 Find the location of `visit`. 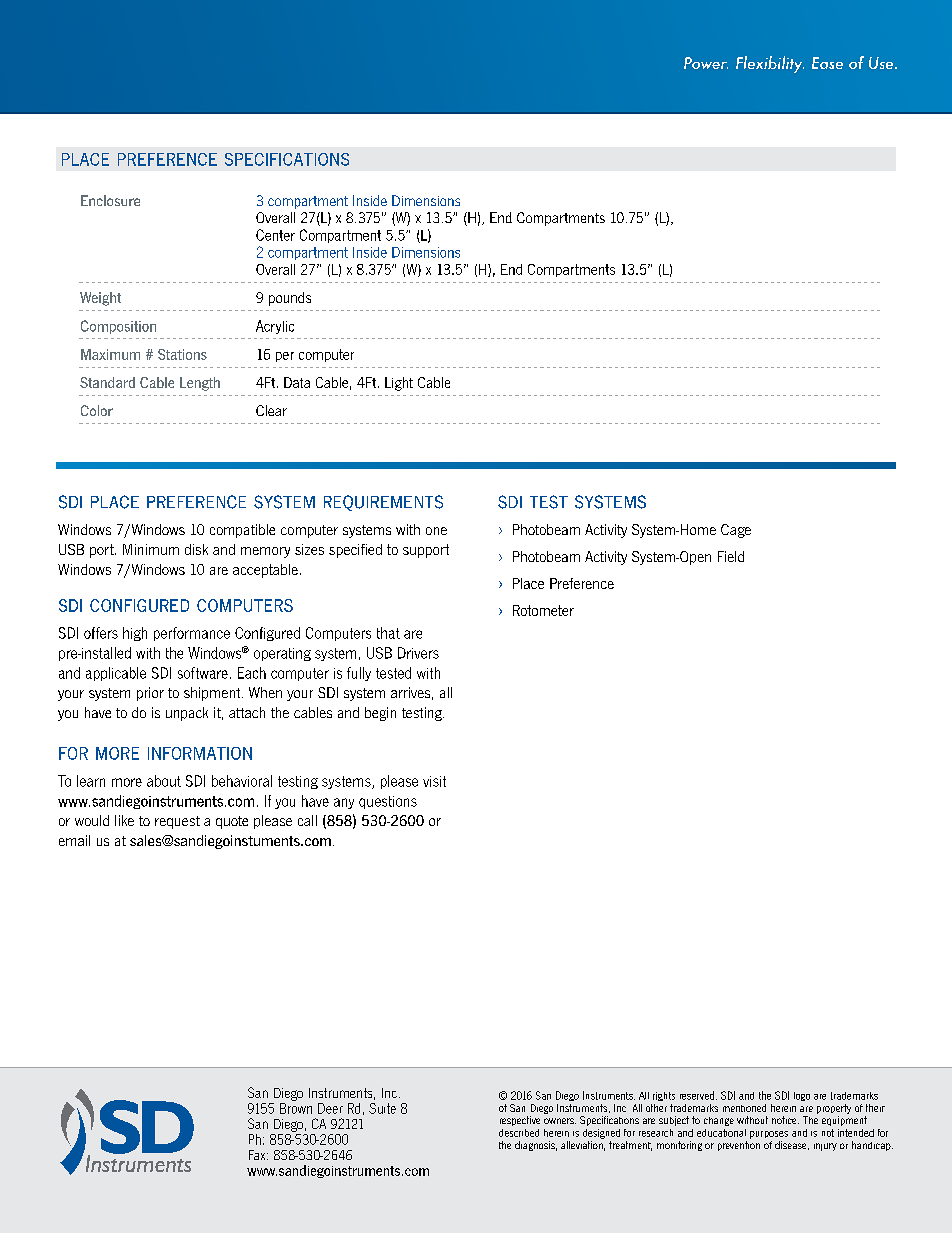

visit is located at coordinates (434, 781).
